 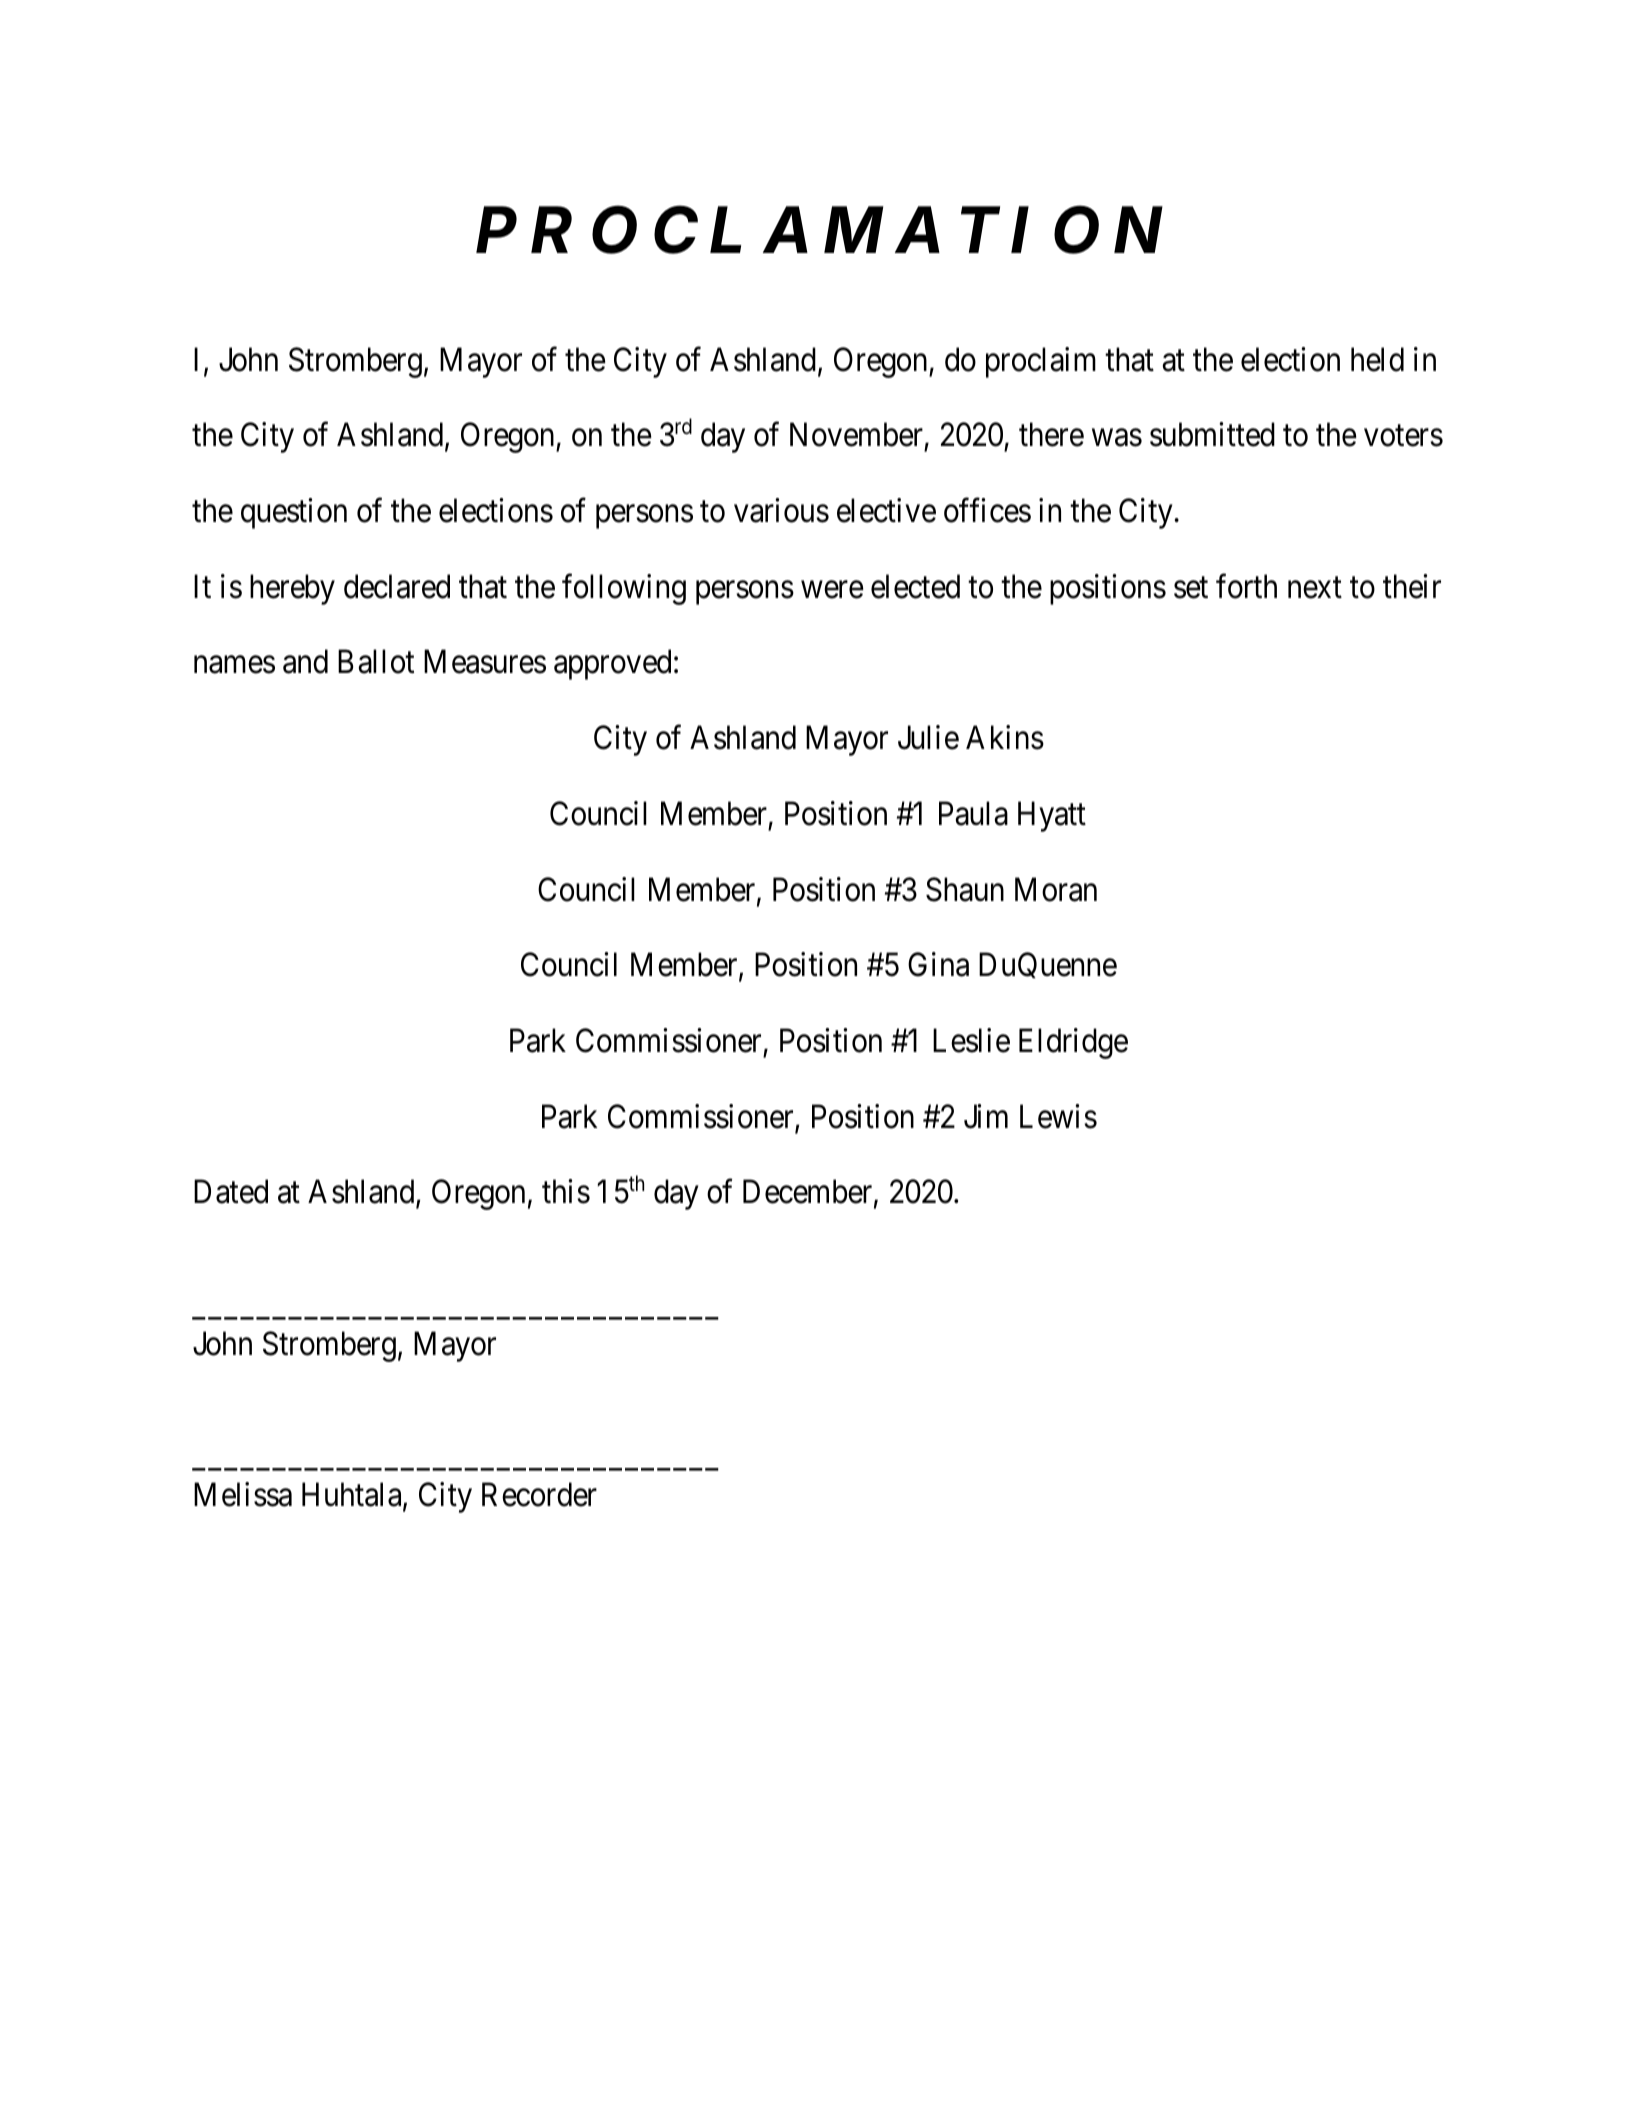 What do you see at coordinates (856, 435) in the image?
I see `November` at bounding box center [856, 435].
